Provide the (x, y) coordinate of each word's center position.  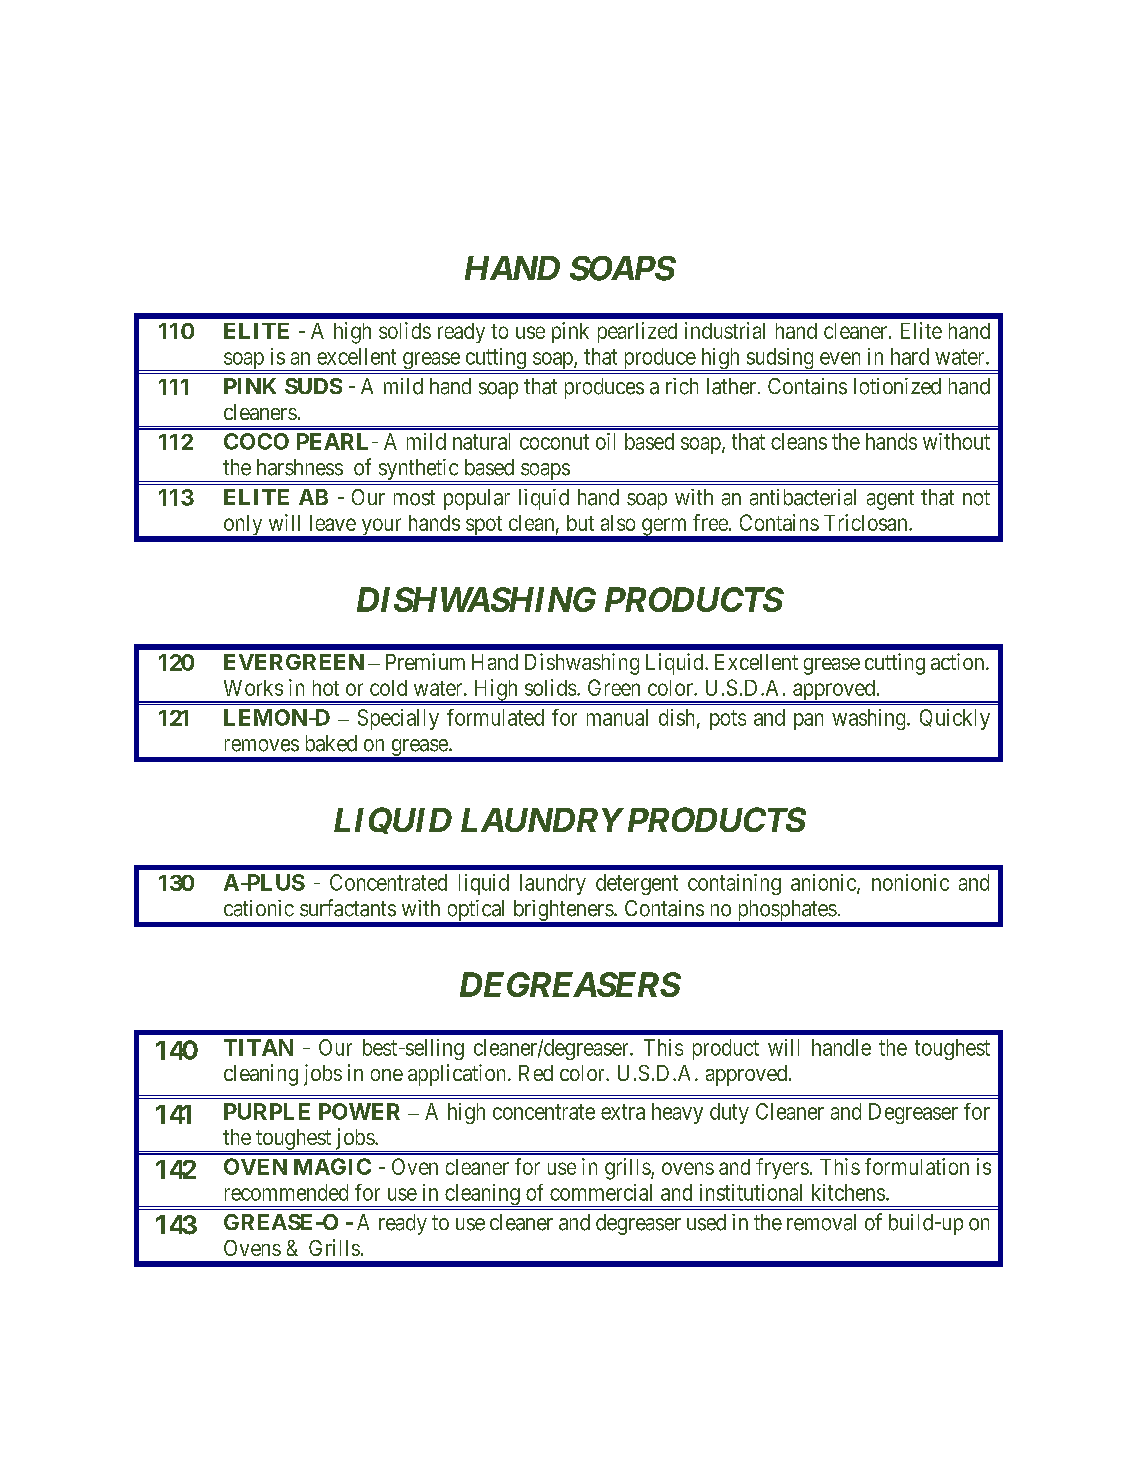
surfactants (348, 908)
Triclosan (867, 522)
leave (333, 523)
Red (536, 1073)
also (618, 523)
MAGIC (332, 1166)
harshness (300, 467)
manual (617, 717)
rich (682, 386)
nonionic (910, 882)
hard (910, 356)
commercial (601, 1192)
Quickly (955, 719)
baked (331, 743)
